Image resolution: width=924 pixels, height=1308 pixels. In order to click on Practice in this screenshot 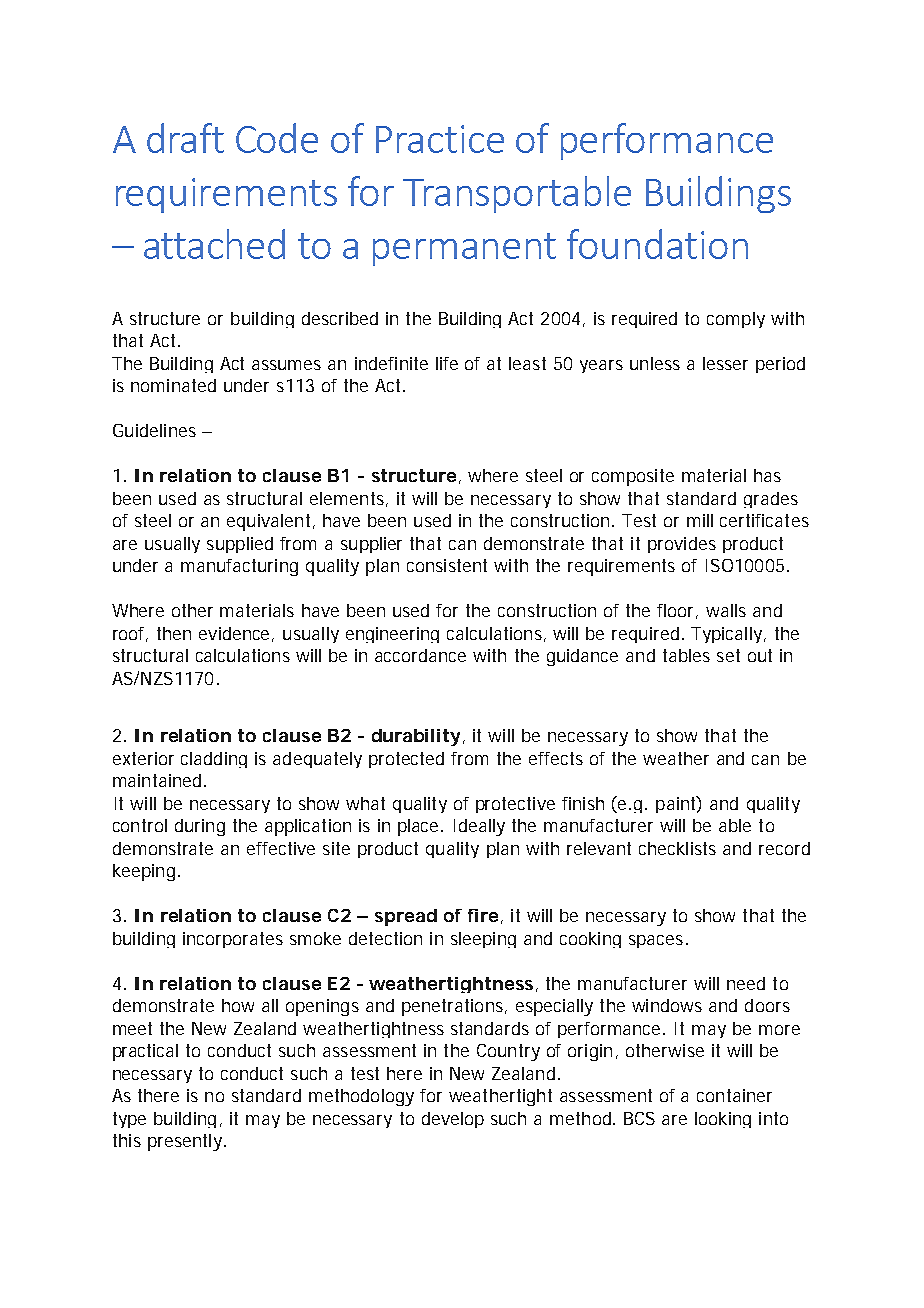, I will do `click(440, 139)`.
